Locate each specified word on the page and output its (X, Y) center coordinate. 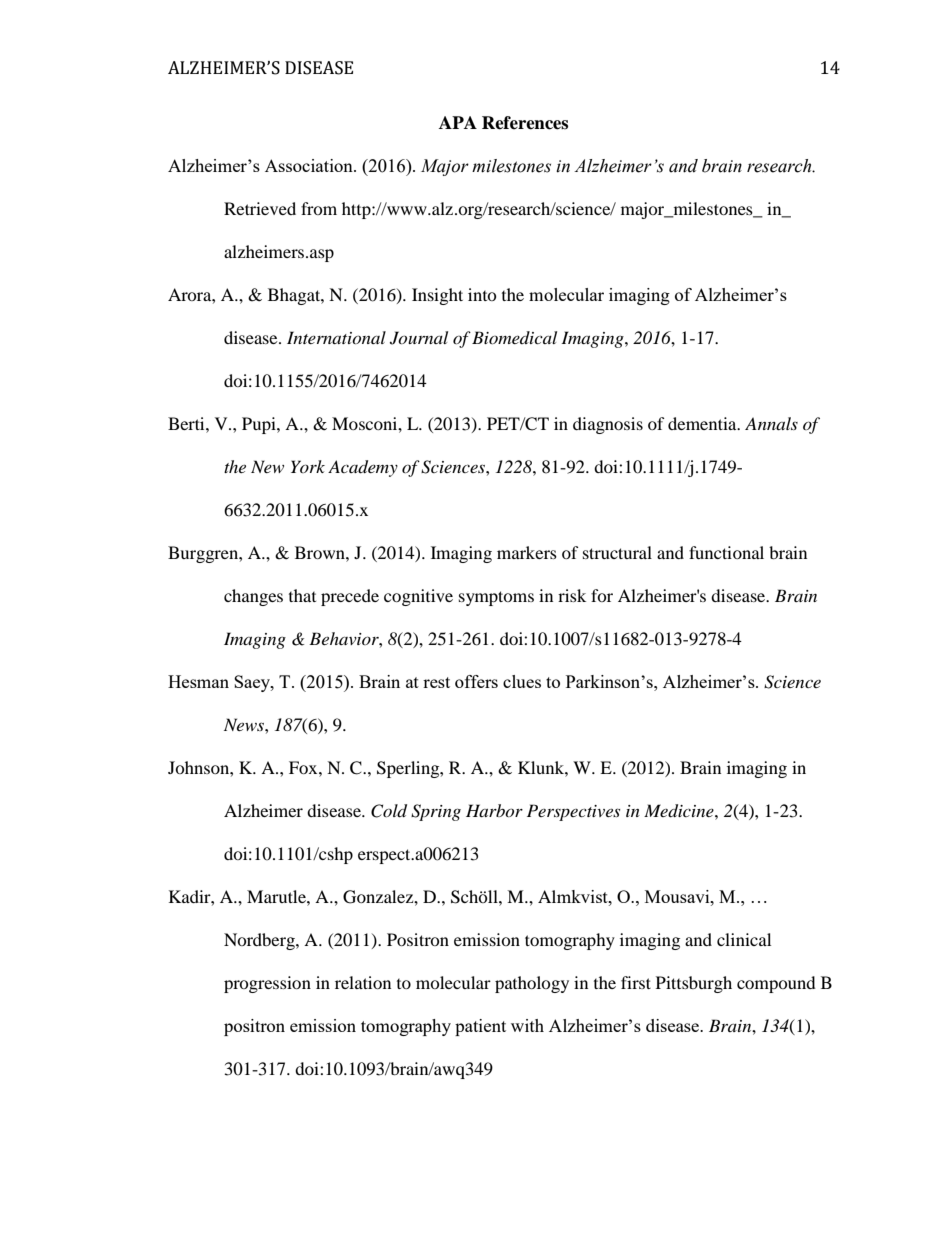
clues (522, 681)
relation (363, 982)
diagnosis (608, 425)
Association (310, 165)
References (525, 123)
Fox (304, 767)
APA (458, 122)
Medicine (680, 811)
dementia (703, 423)
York (308, 466)
